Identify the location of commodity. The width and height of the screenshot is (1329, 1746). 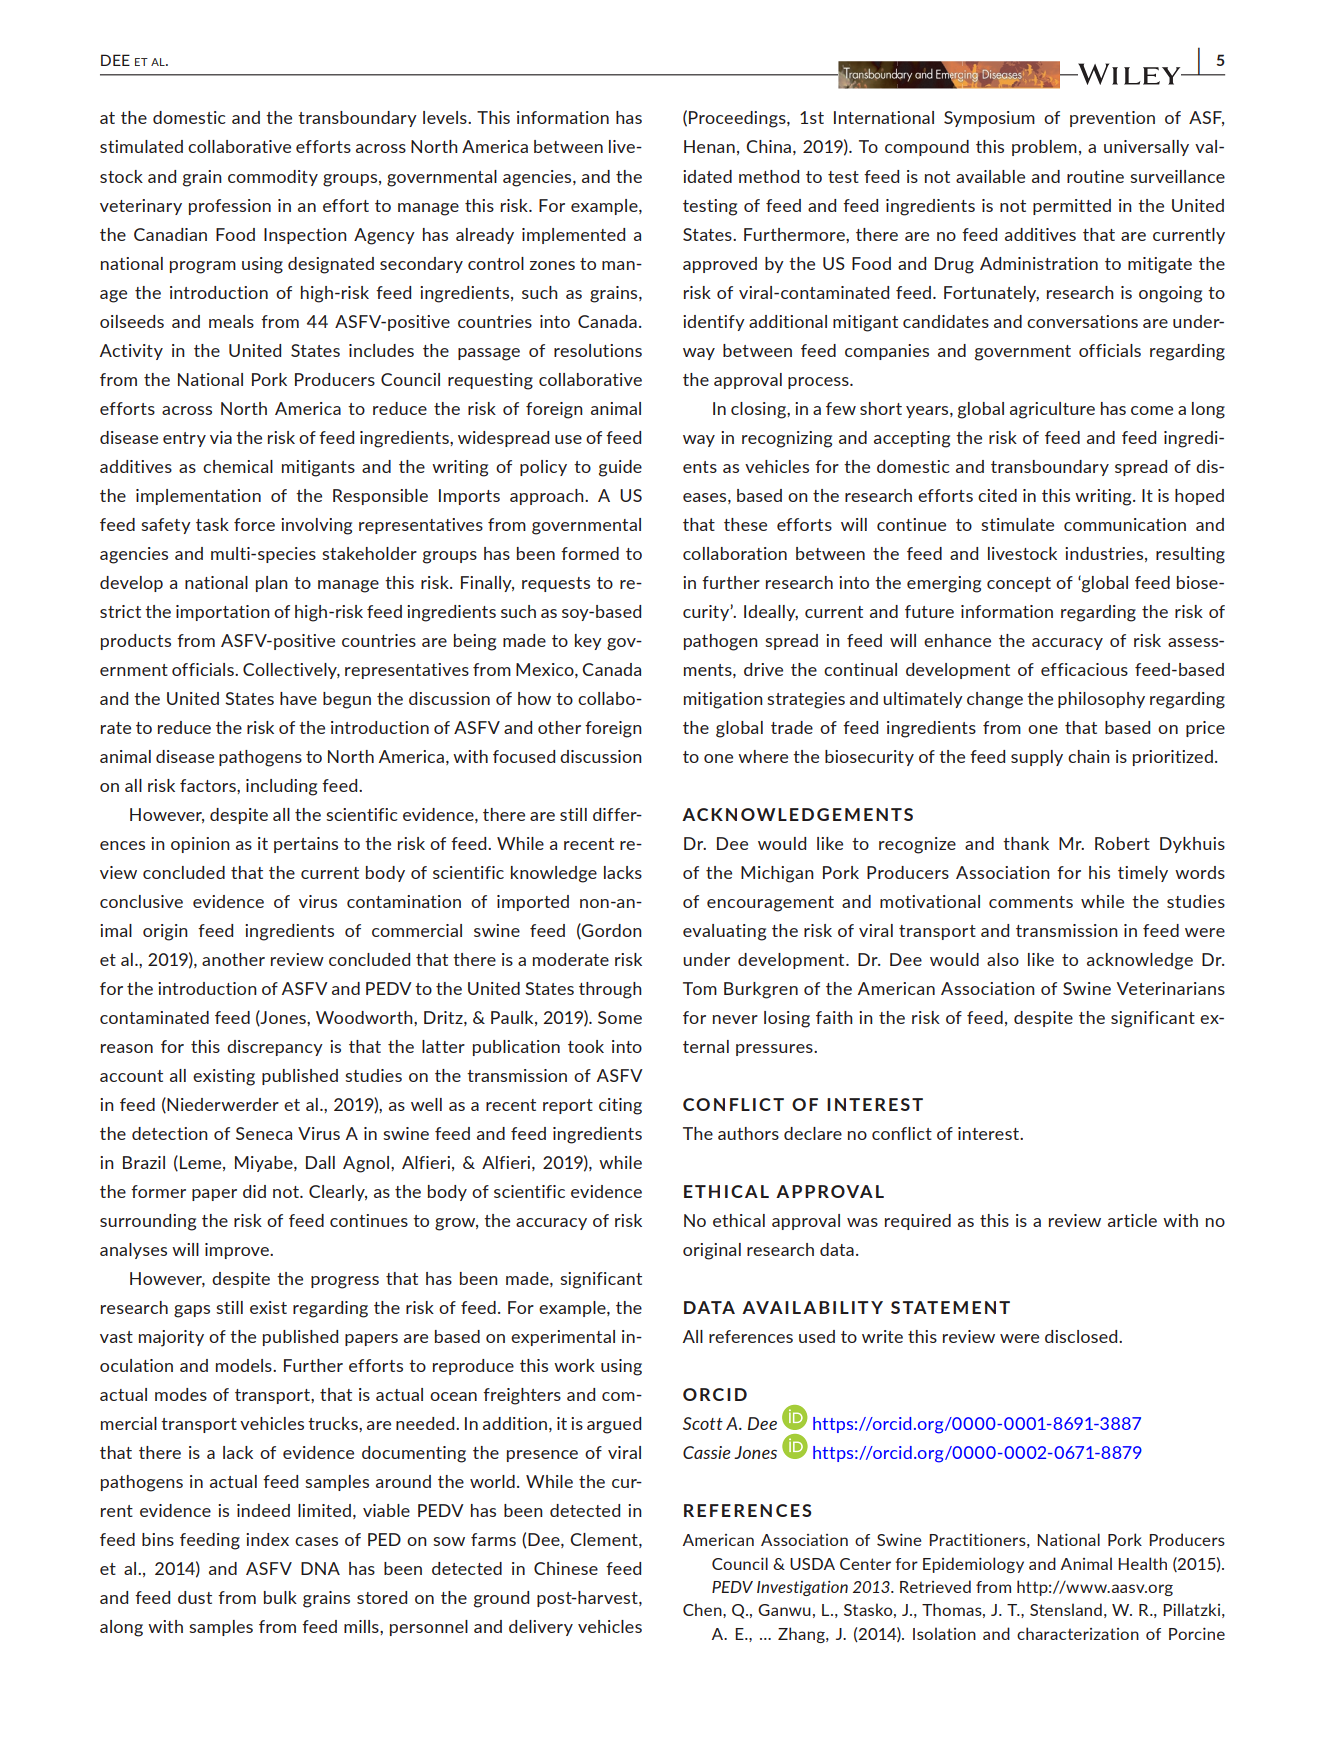
(273, 178).
